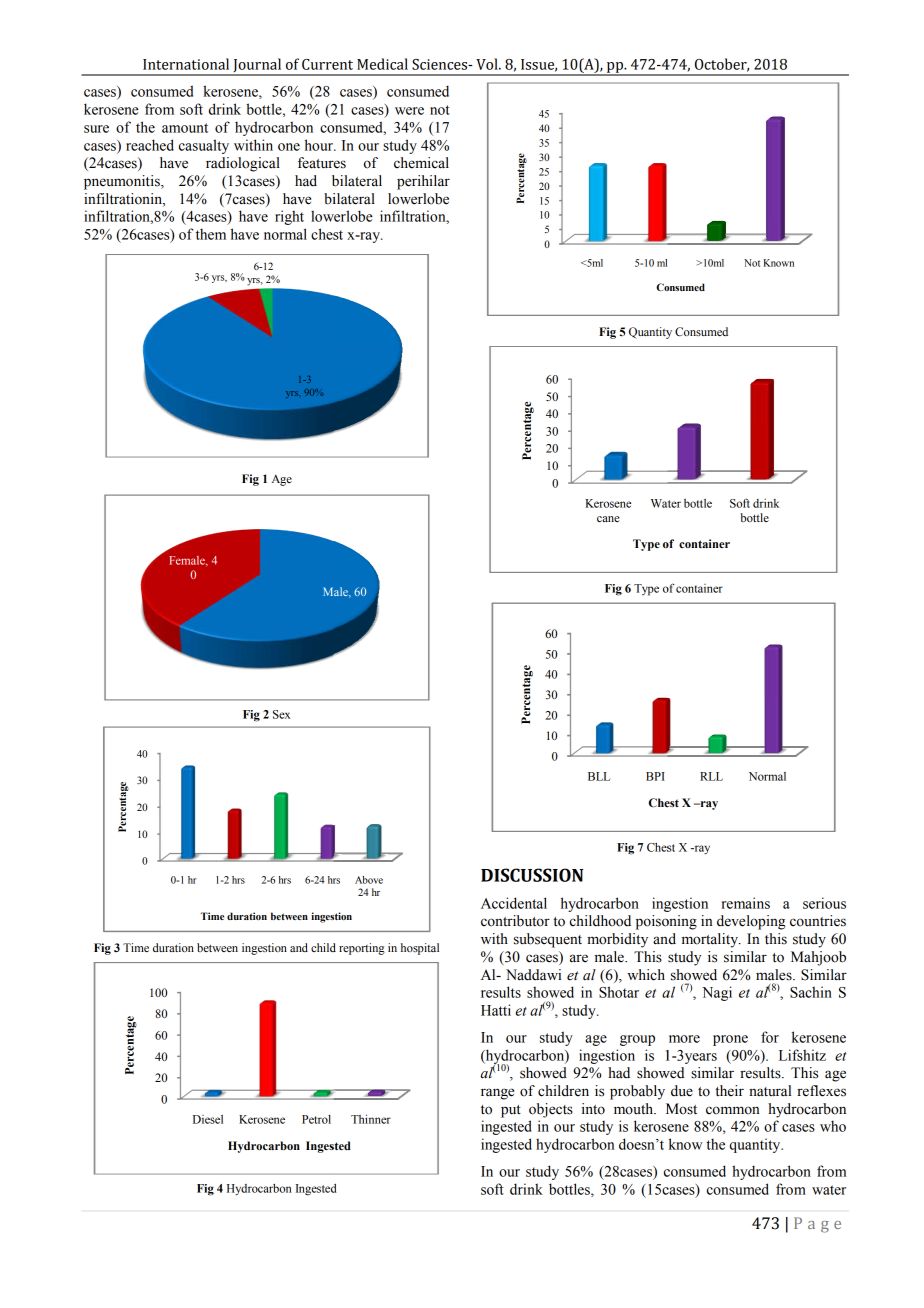 Image resolution: width=924 pixels, height=1308 pixels. Describe the element at coordinates (833, 1126) in the image. I see `who` at that location.
